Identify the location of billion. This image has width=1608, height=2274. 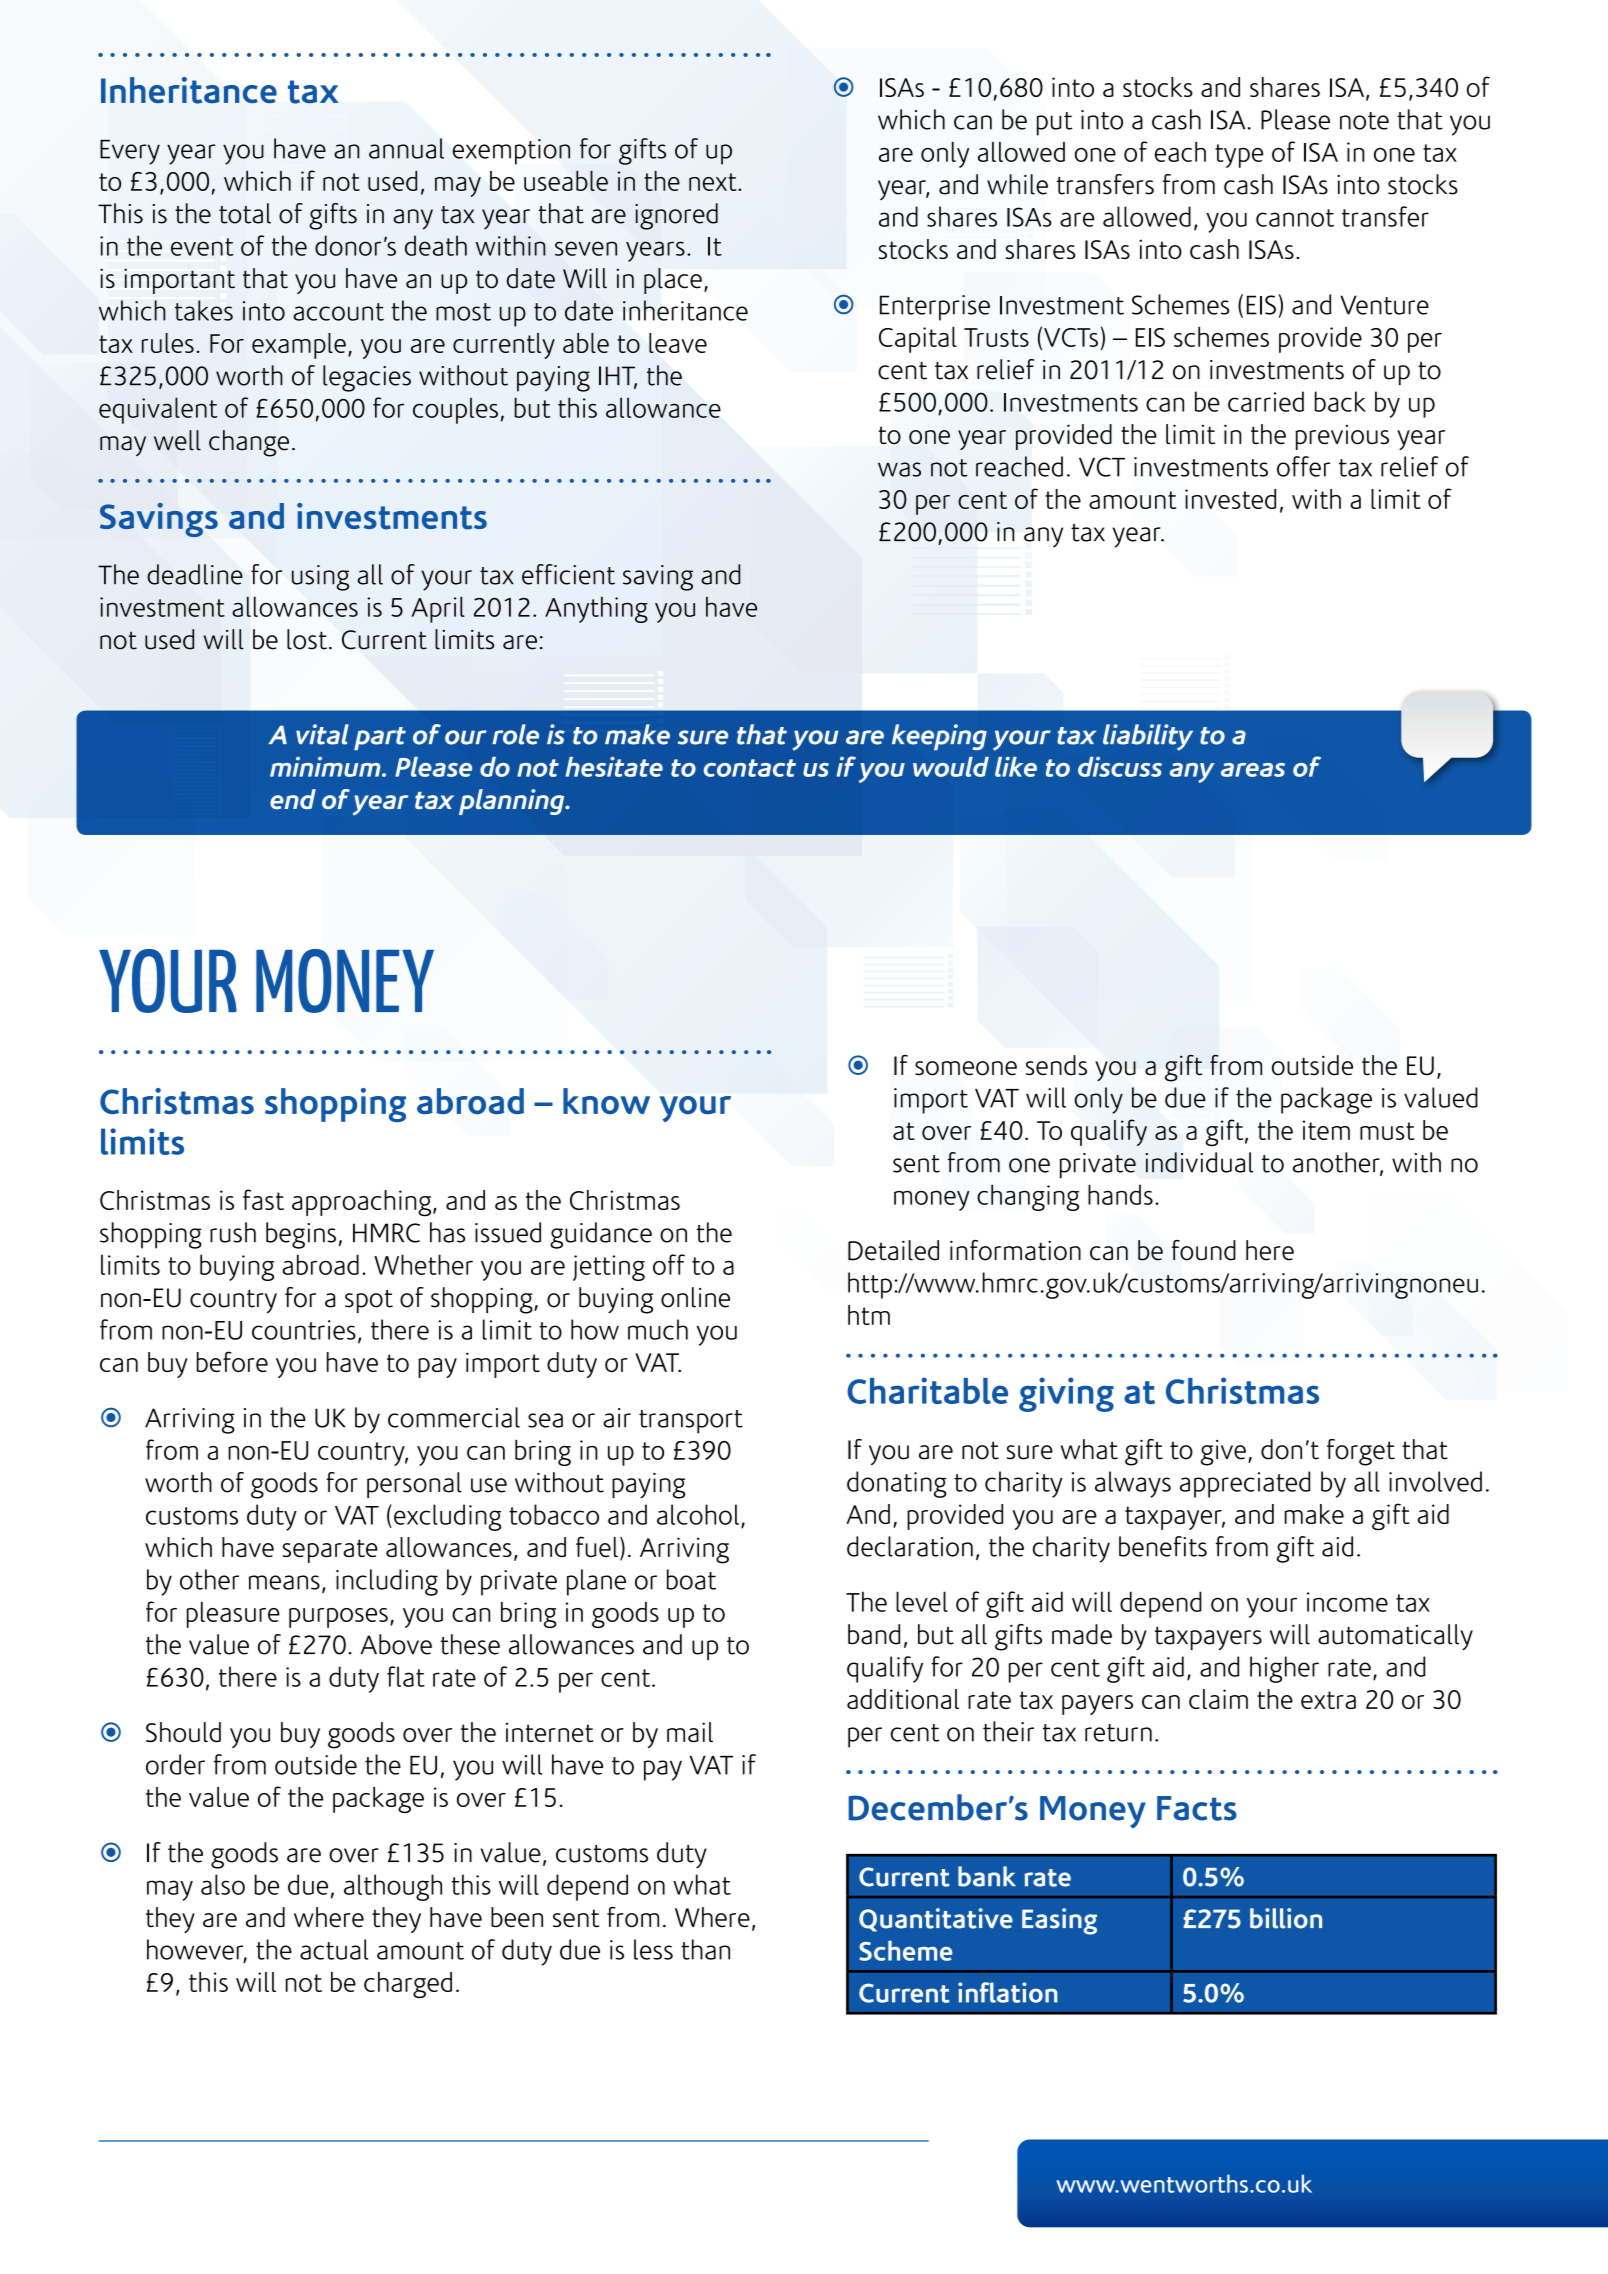
(1286, 1918).
